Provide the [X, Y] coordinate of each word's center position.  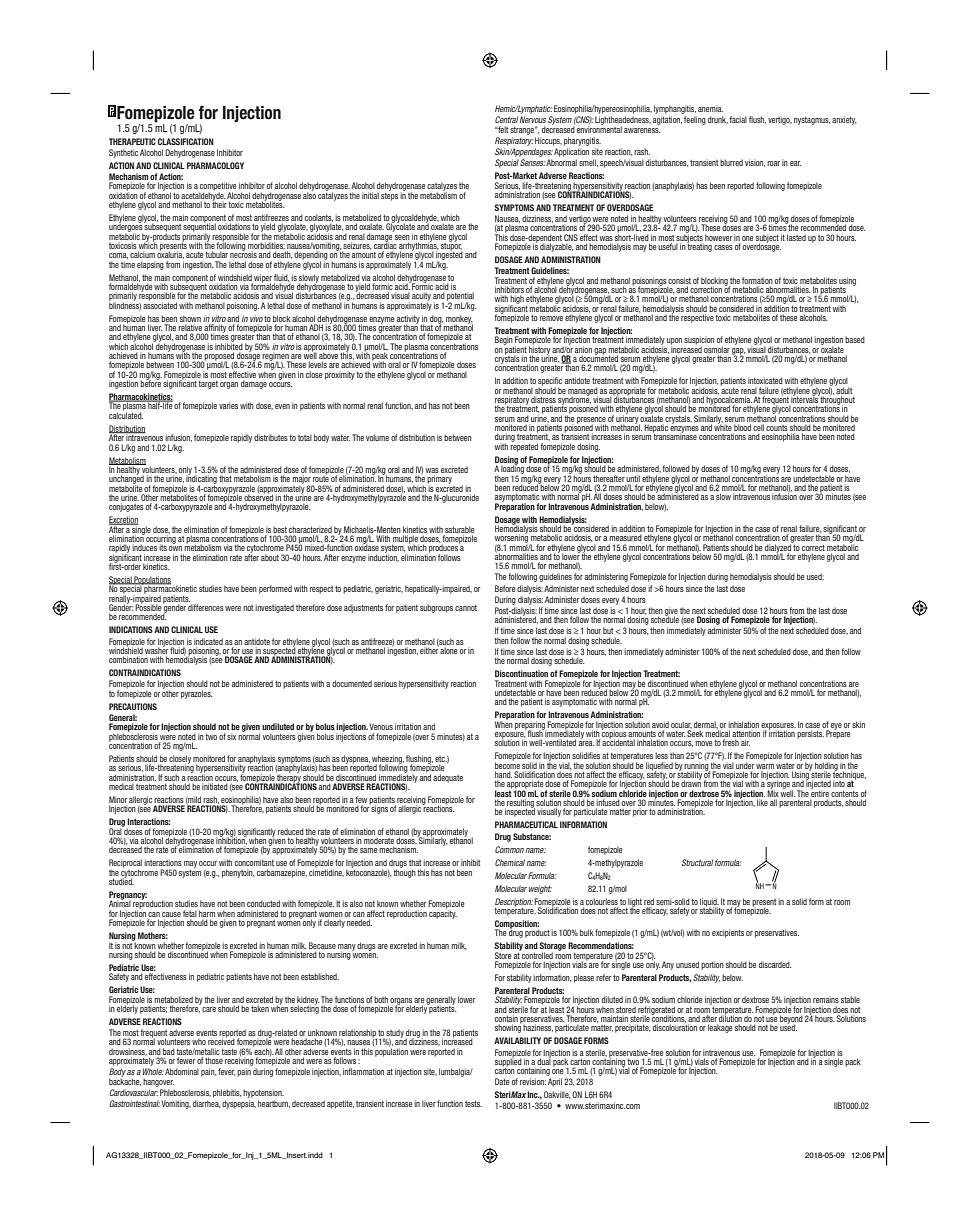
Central [506, 119]
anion [583, 349]
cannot [466, 608]
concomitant [254, 862]
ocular [681, 725]
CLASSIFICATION [186, 141]
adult [843, 389]
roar [773, 163]
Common [509, 849]
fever [226, 1072]
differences [206, 607]
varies [228, 405]
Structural [697, 862]
